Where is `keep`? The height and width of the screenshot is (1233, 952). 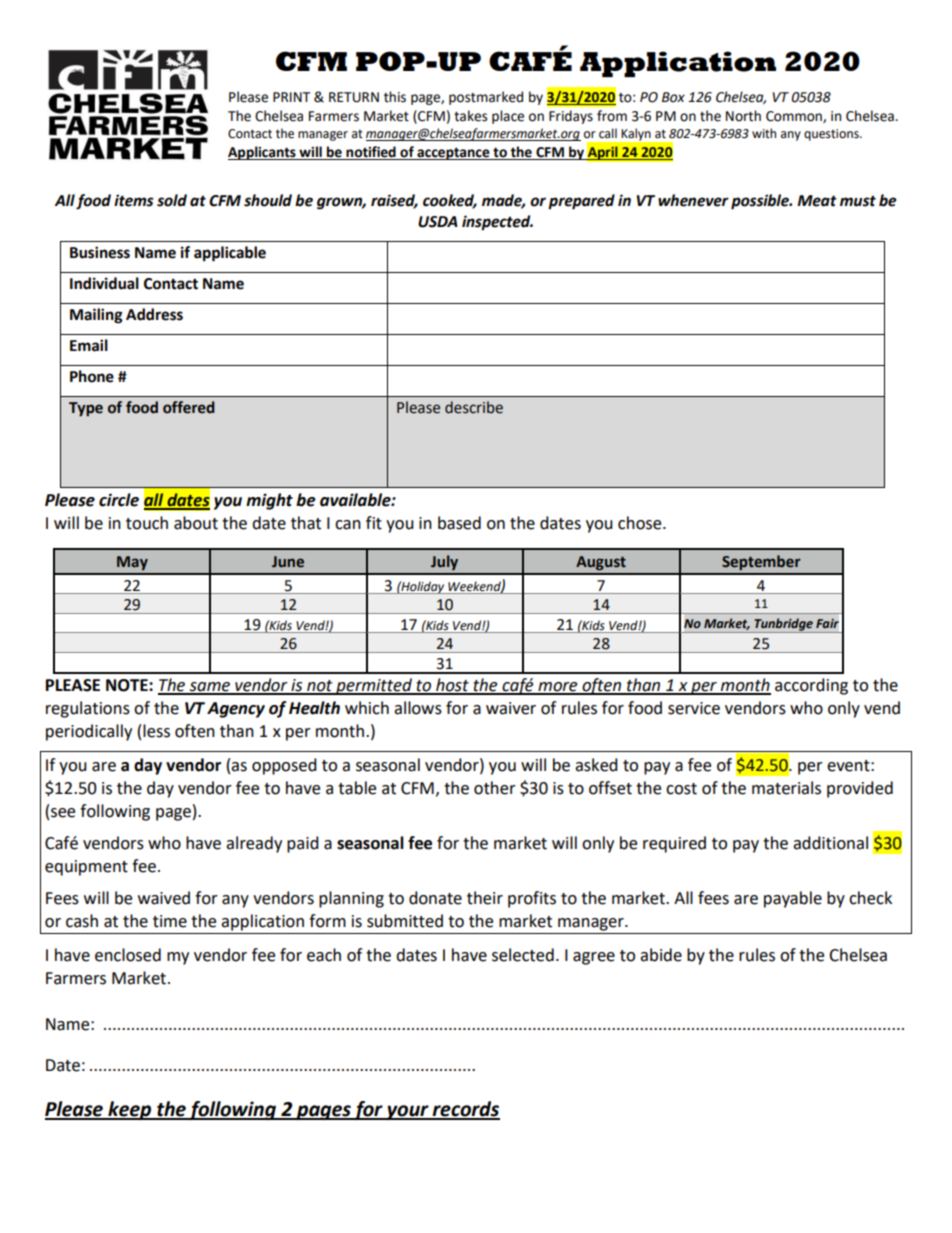 keep is located at coordinates (130, 1110).
